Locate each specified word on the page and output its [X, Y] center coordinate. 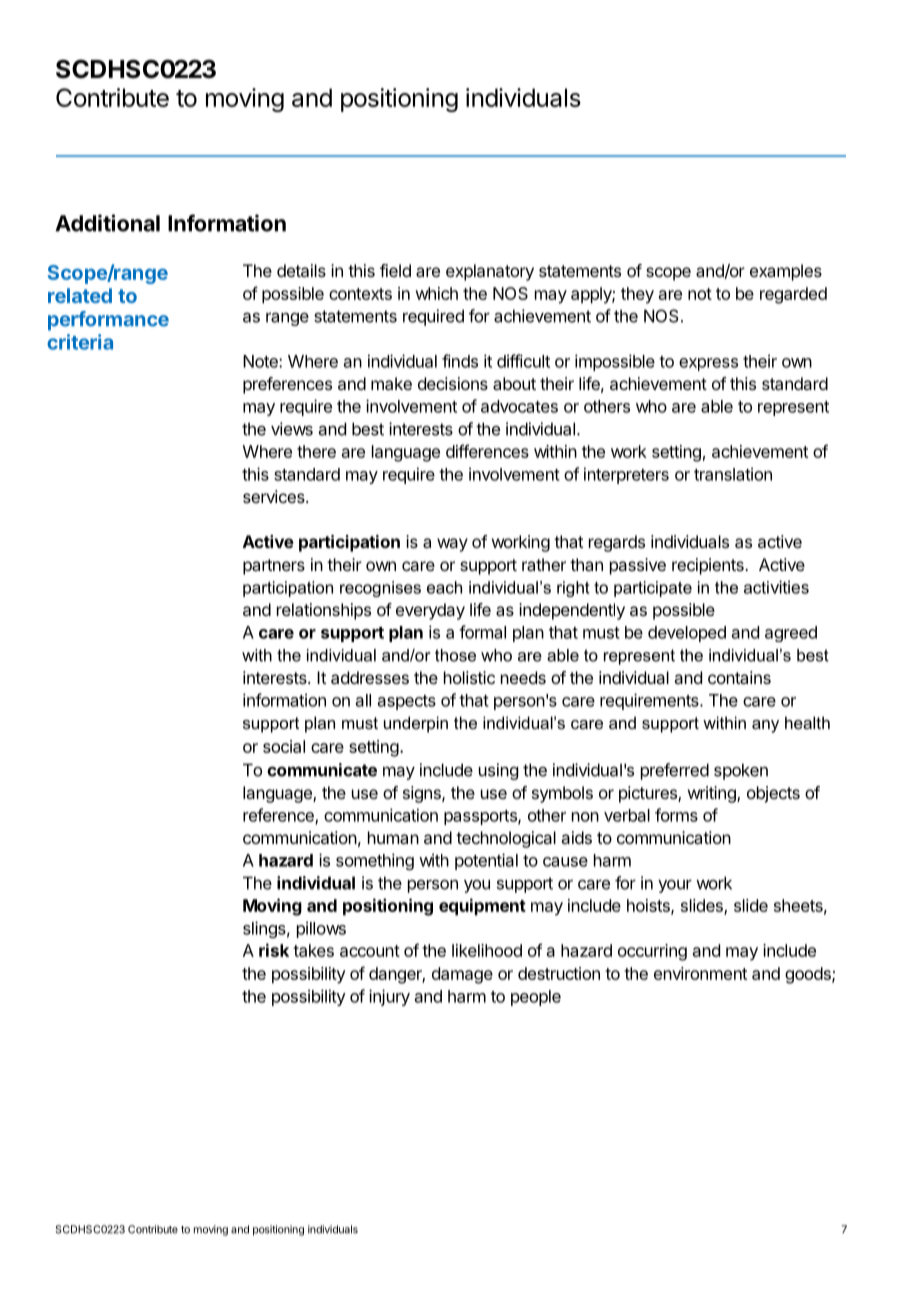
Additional [107, 223]
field [395, 270]
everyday [430, 611]
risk [274, 950]
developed [687, 634]
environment [700, 973]
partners [274, 567]
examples [786, 272]
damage [462, 975]
